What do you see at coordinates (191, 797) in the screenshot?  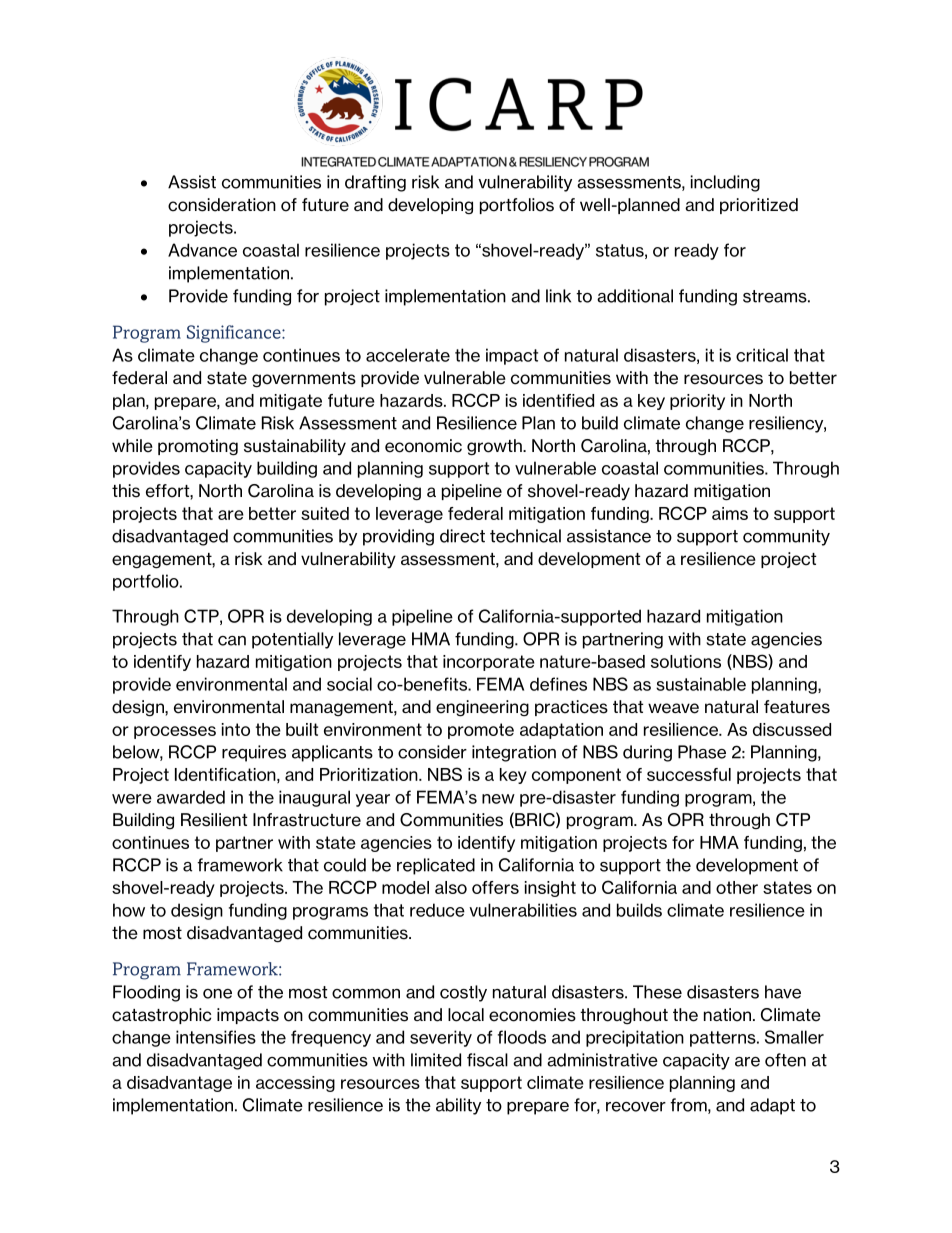 I see `awarded` at bounding box center [191, 797].
